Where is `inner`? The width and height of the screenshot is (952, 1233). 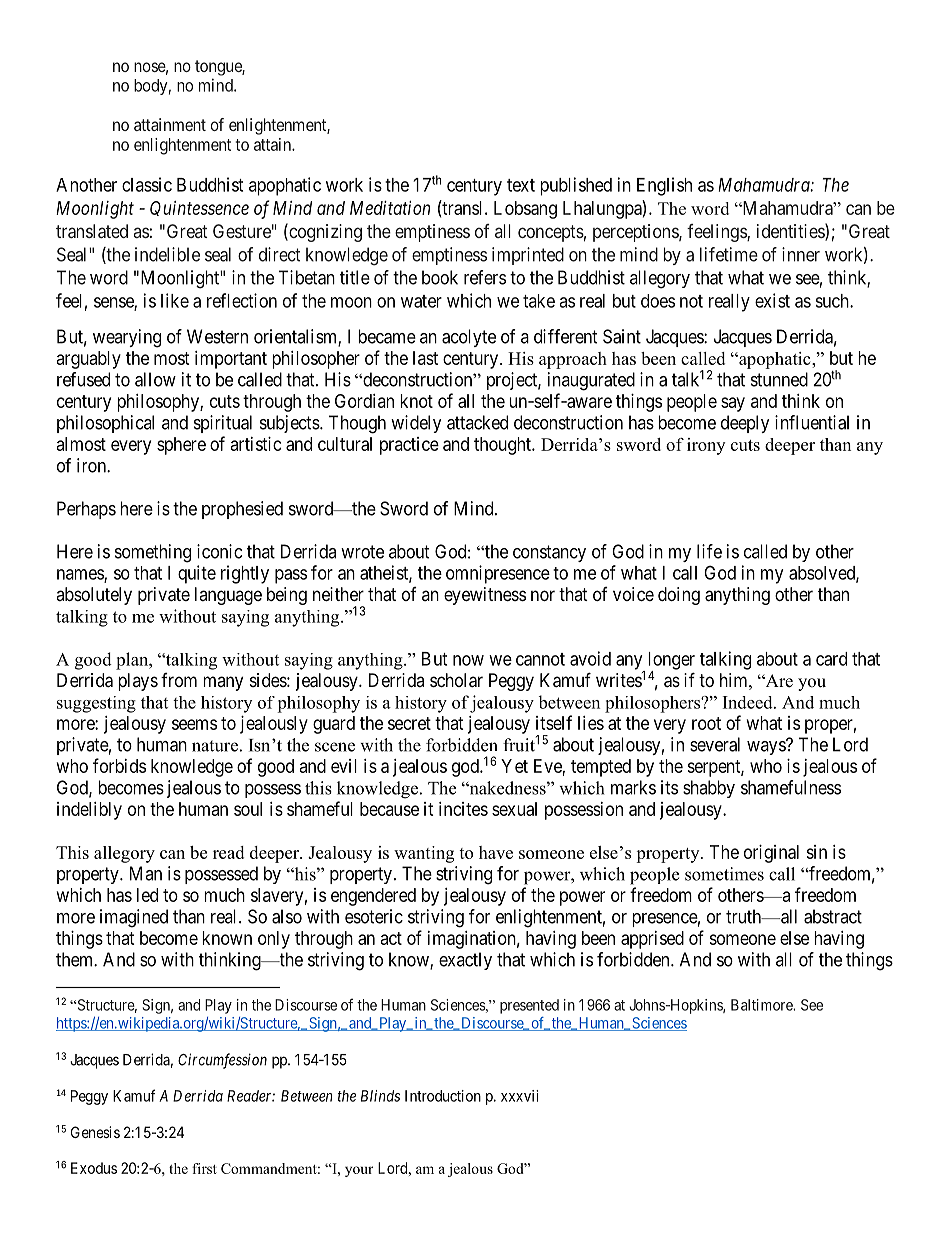
inner is located at coordinates (801, 254).
